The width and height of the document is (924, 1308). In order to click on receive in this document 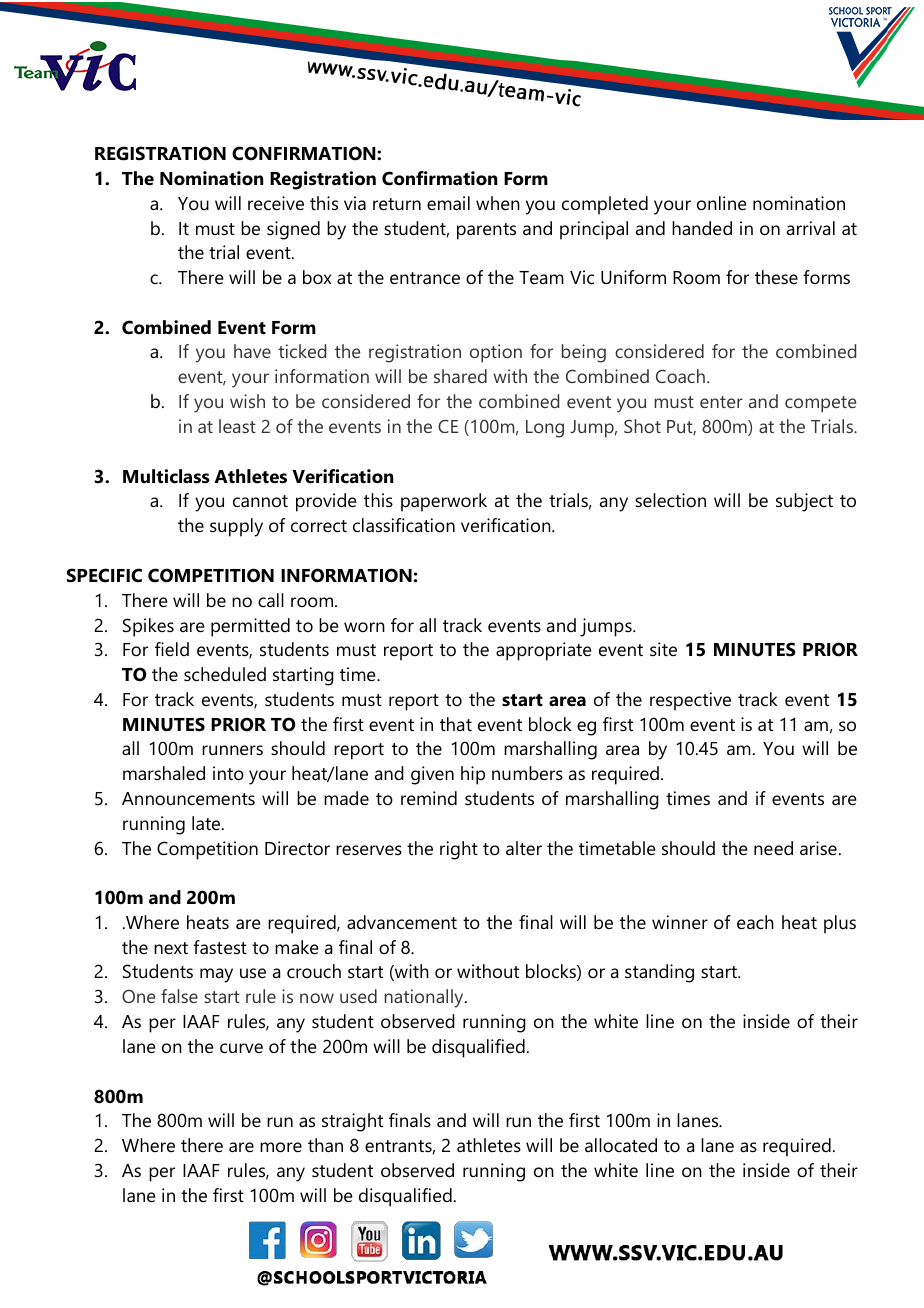, I will do `click(276, 203)`.
